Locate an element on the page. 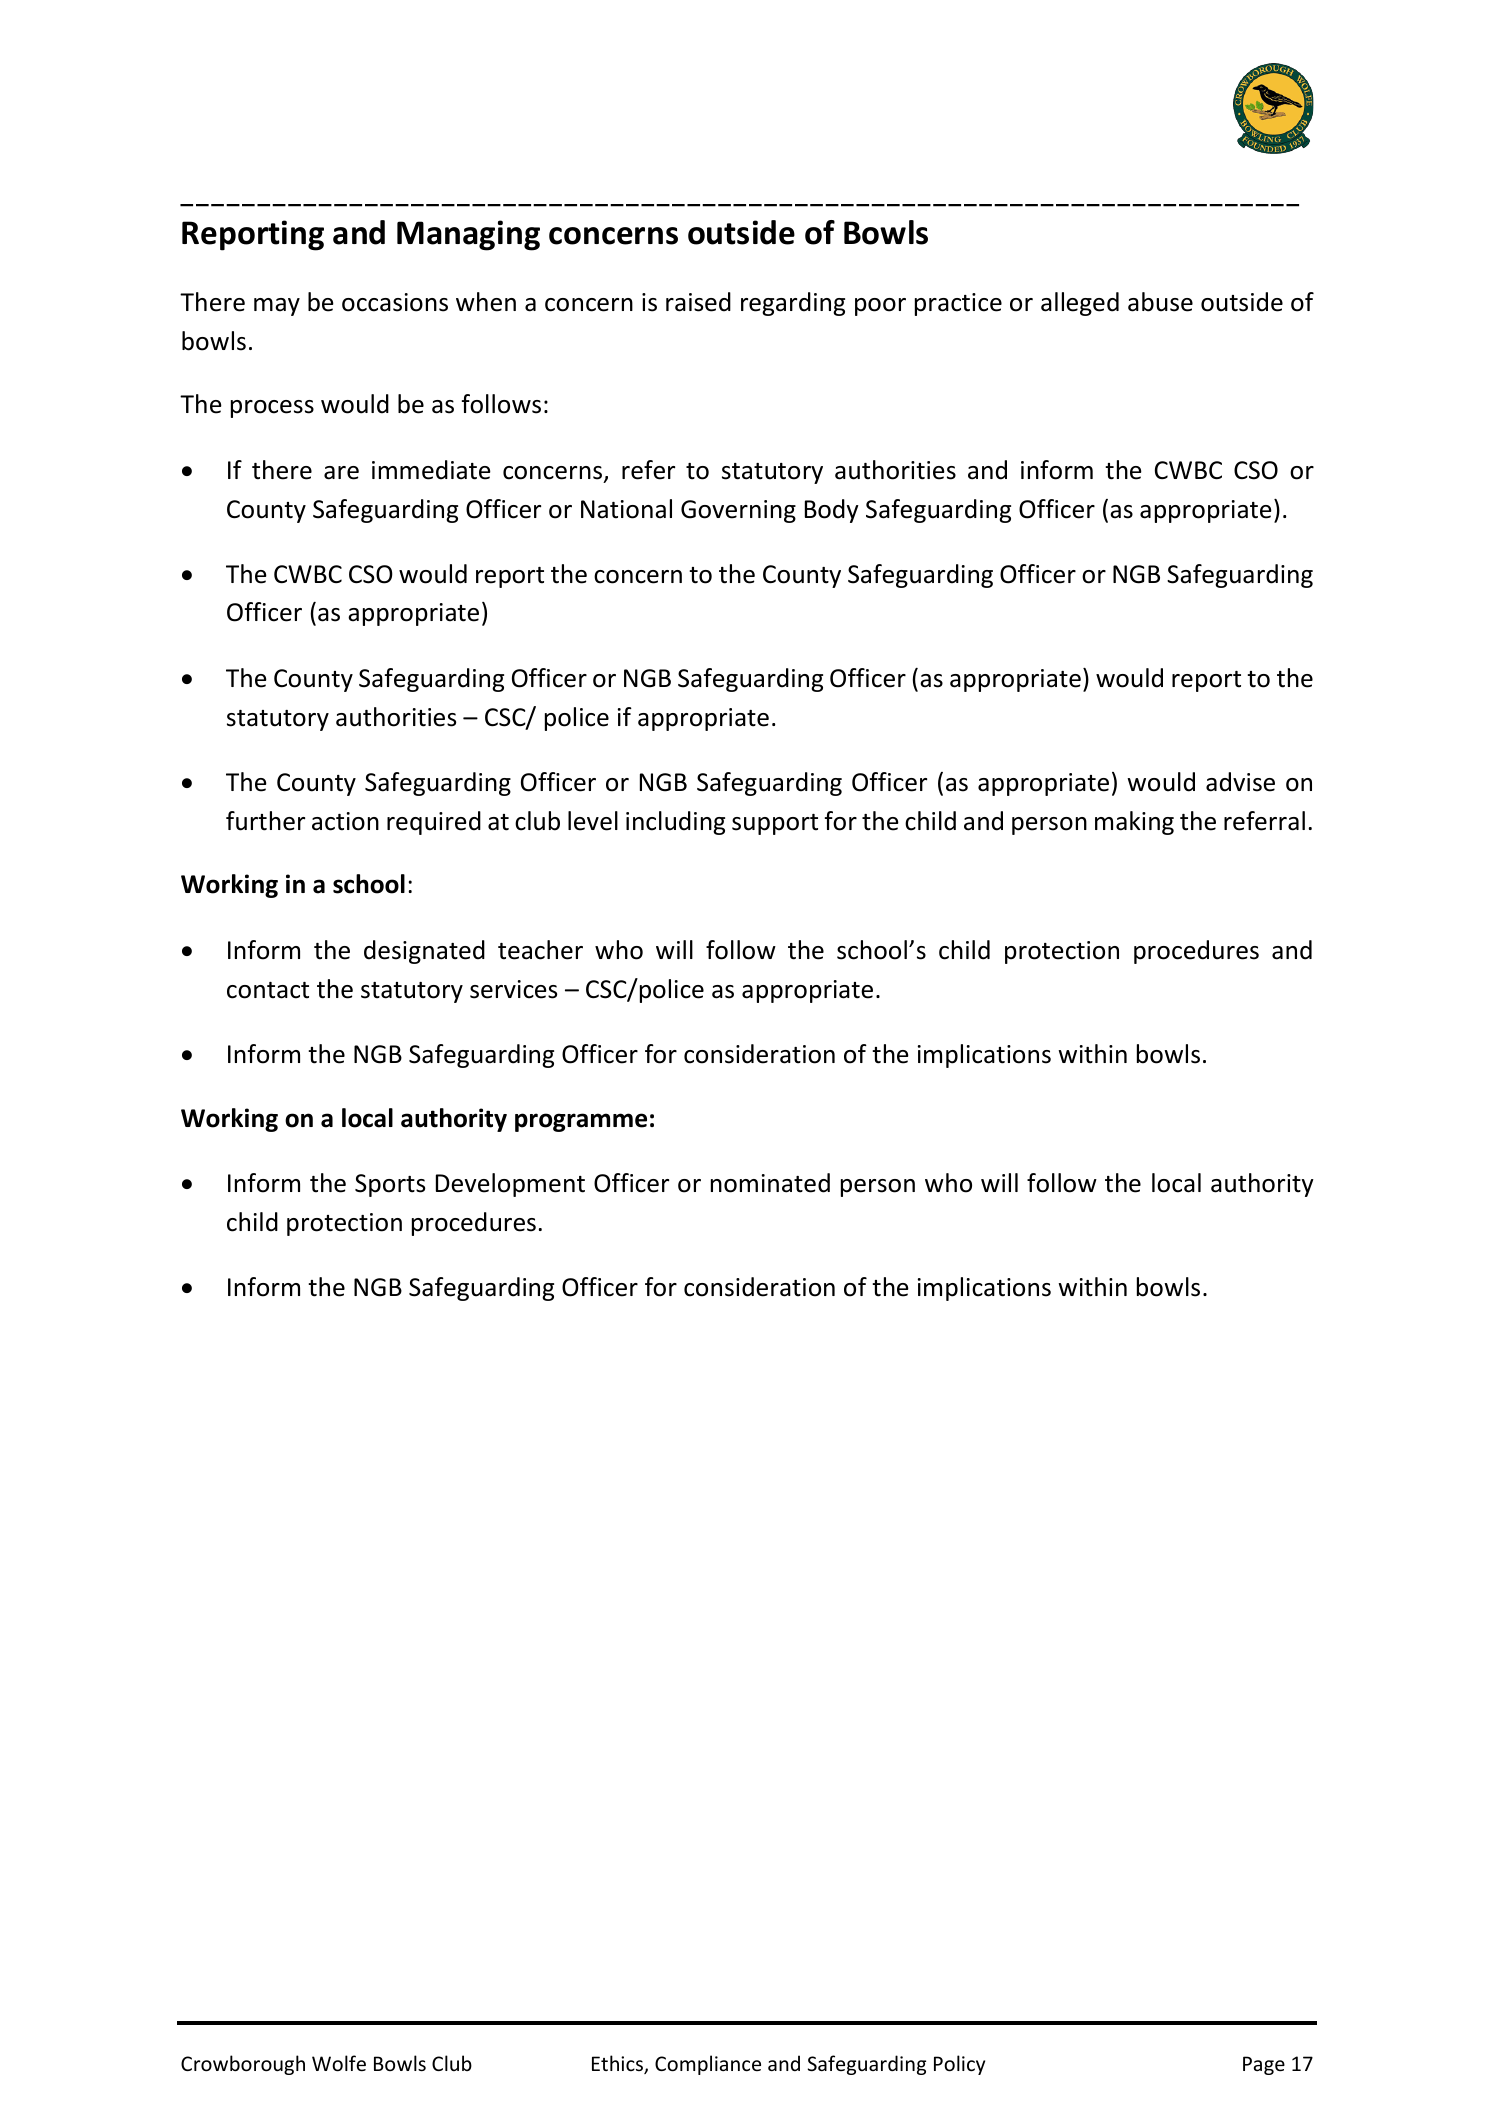 This document has height=2113, width=1494. making is located at coordinates (1134, 823).
